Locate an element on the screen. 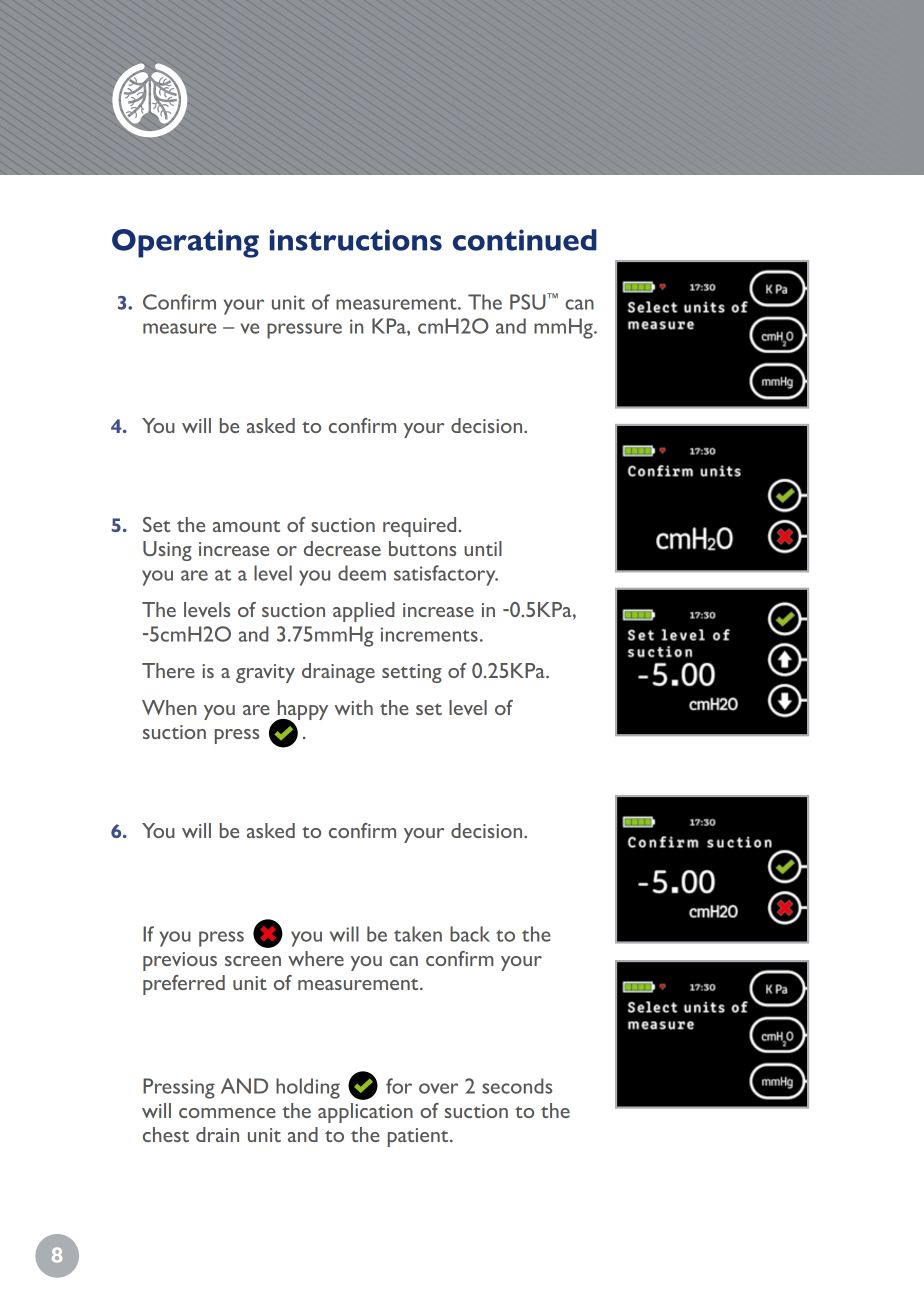 This screenshot has height=1311, width=924. seconds is located at coordinates (517, 1086).
